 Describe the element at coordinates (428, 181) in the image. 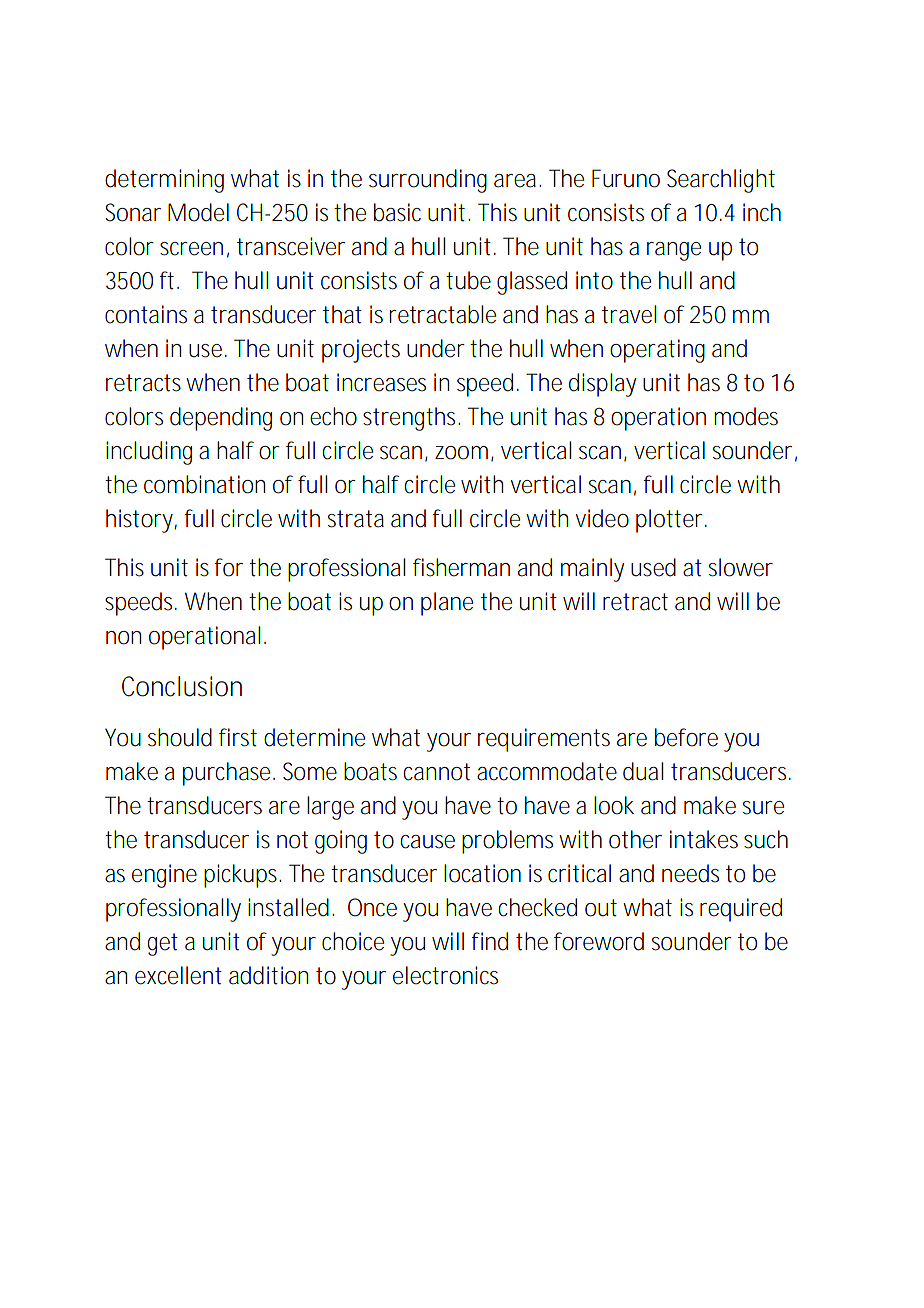

I see `surrounding` at that location.
